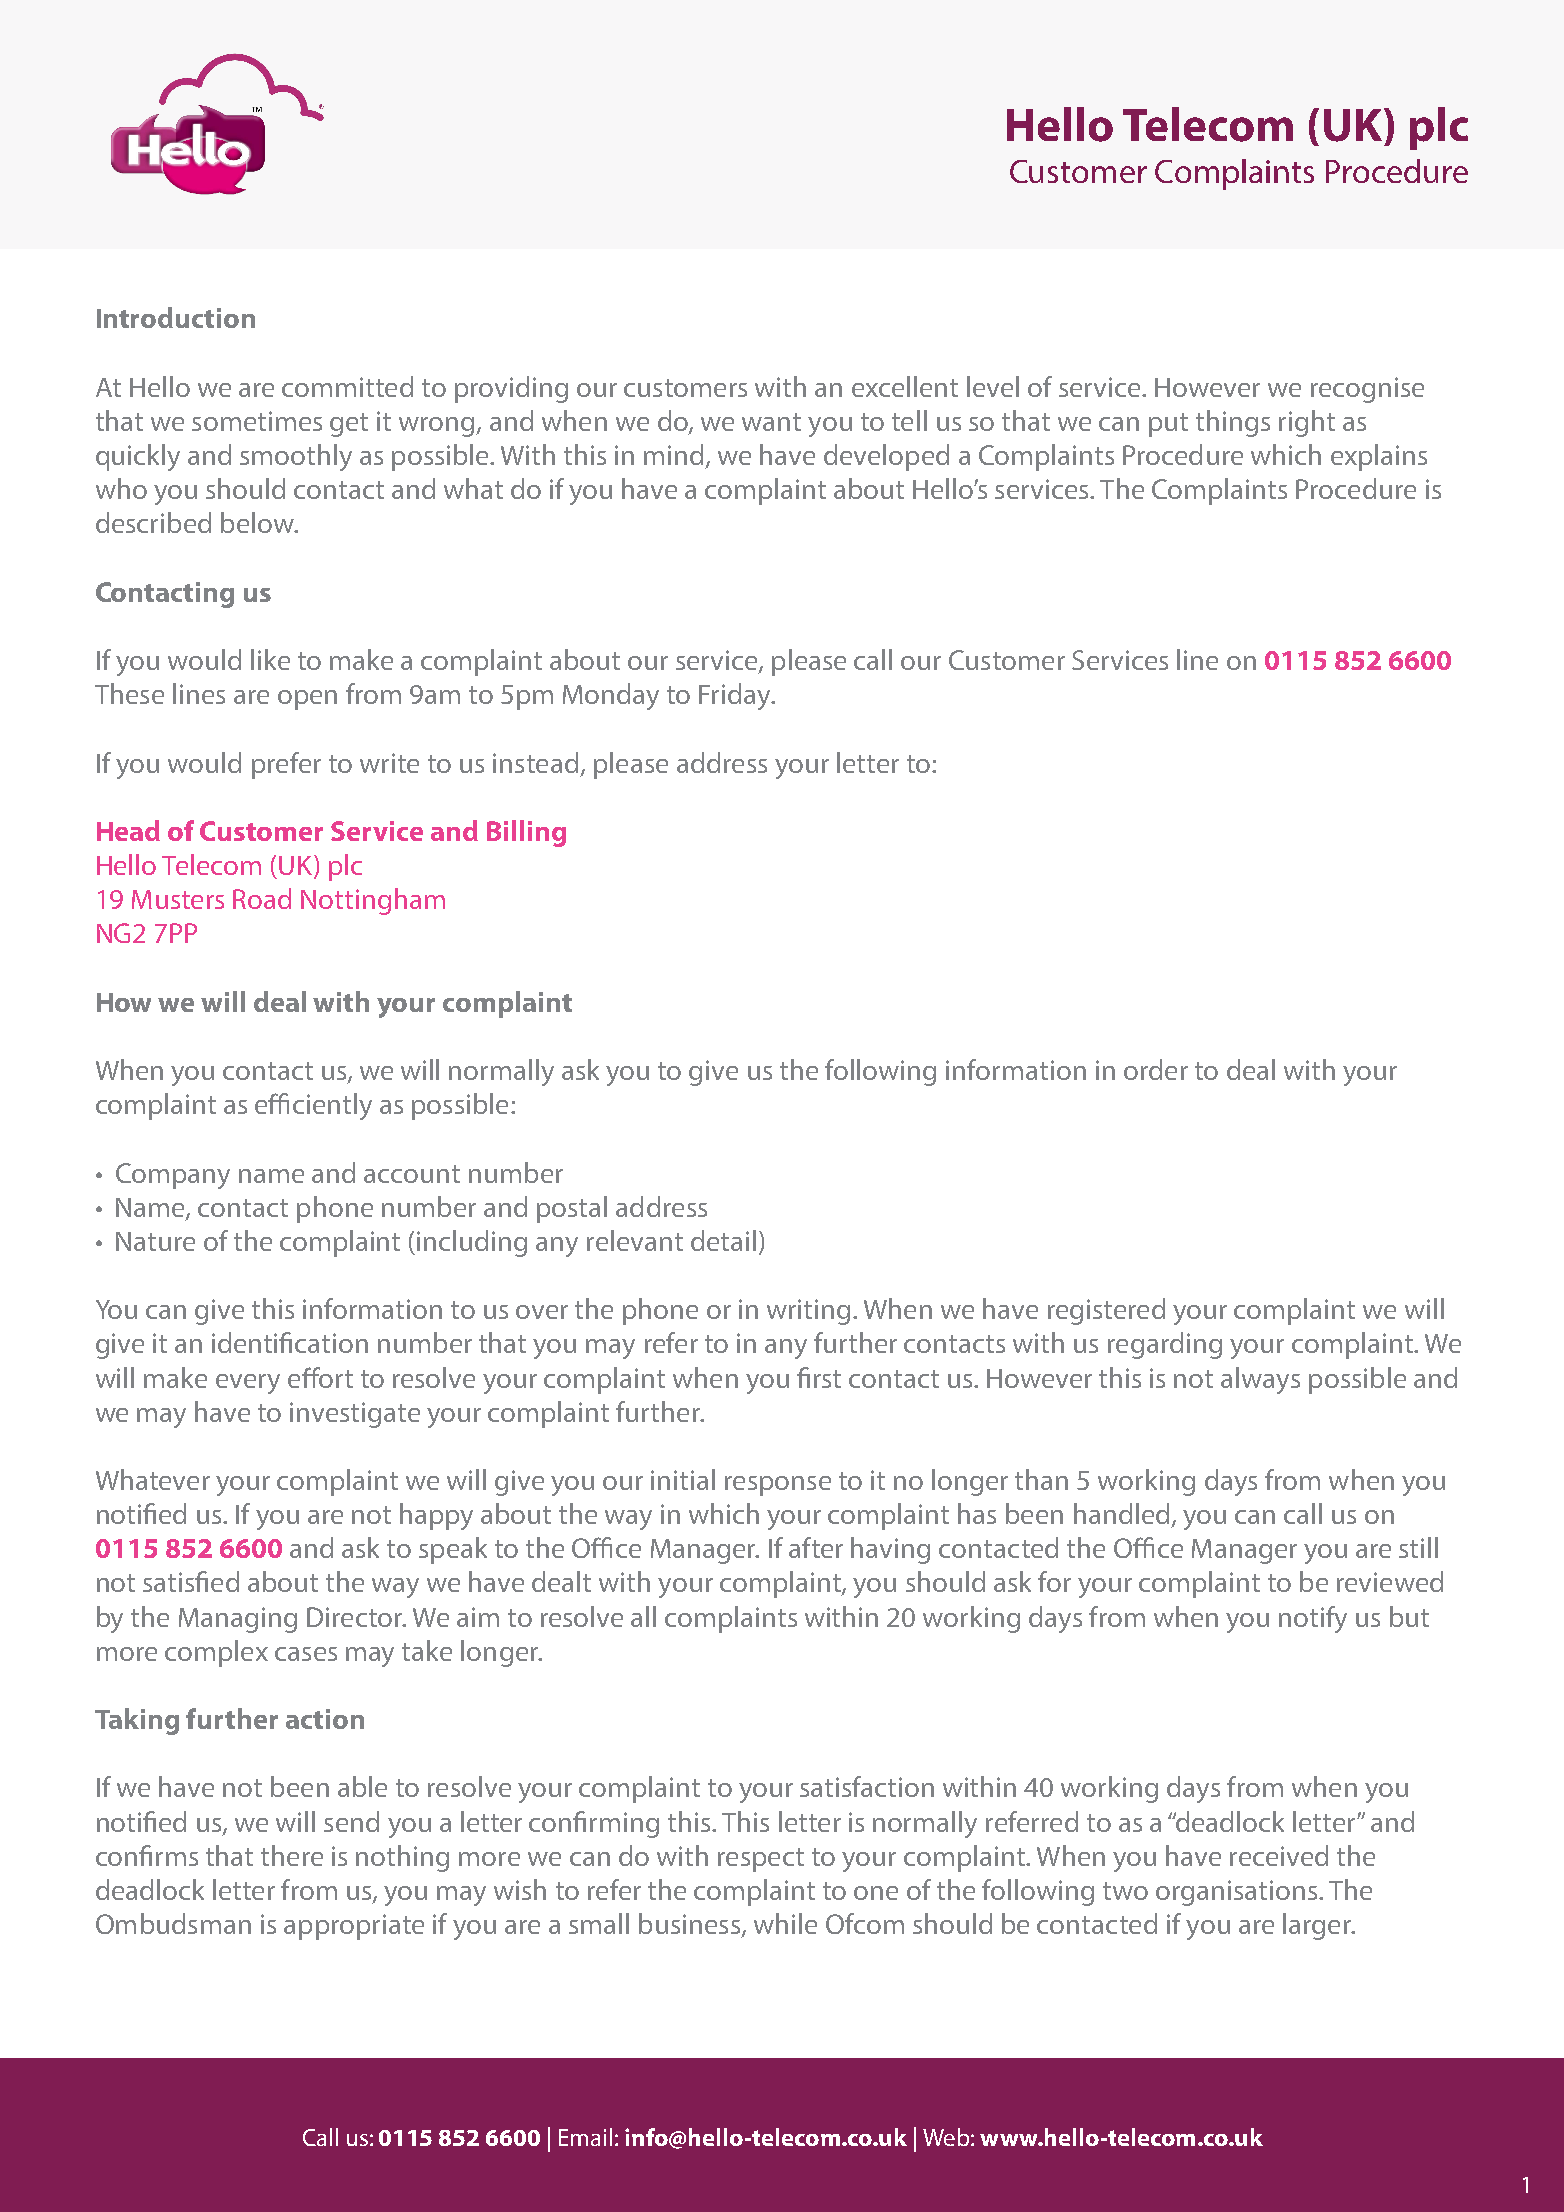  What do you see at coordinates (354, 1927) in the document?
I see `appropriate` at bounding box center [354, 1927].
